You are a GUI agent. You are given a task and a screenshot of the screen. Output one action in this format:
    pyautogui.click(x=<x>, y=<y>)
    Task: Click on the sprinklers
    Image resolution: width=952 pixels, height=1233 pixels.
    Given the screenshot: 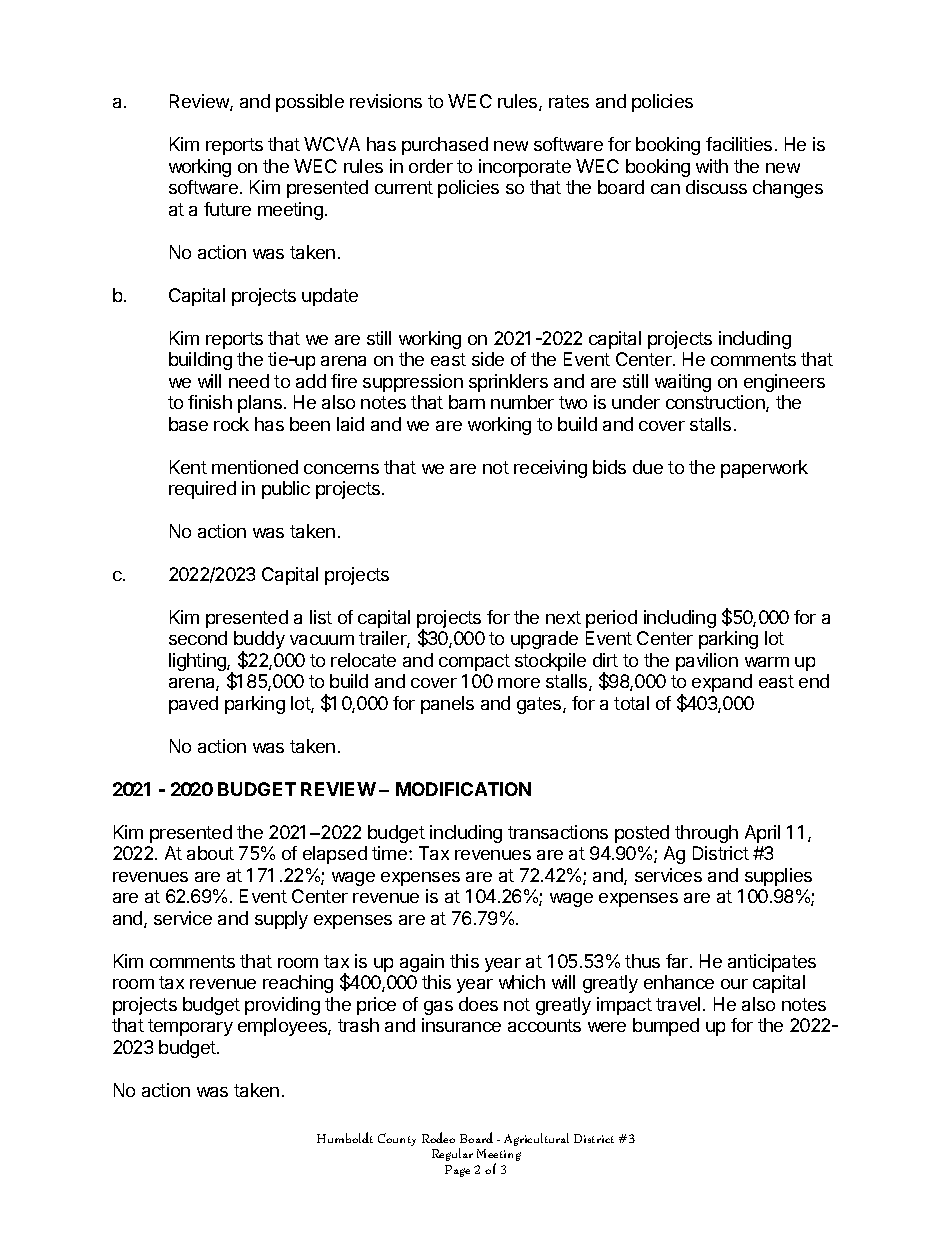 What is the action you would take?
    pyautogui.click(x=508, y=383)
